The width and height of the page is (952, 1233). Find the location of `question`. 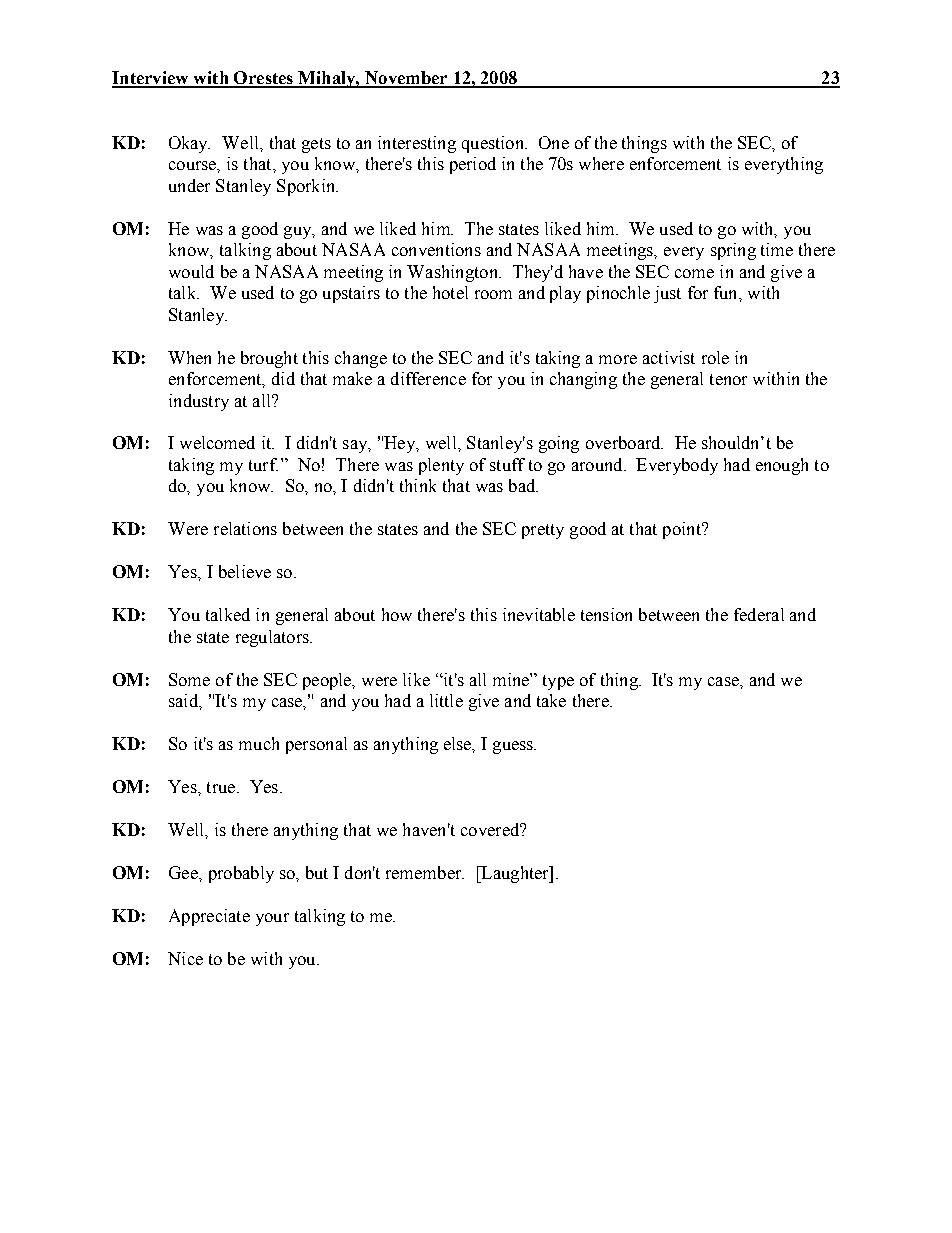

question is located at coordinates (494, 144).
